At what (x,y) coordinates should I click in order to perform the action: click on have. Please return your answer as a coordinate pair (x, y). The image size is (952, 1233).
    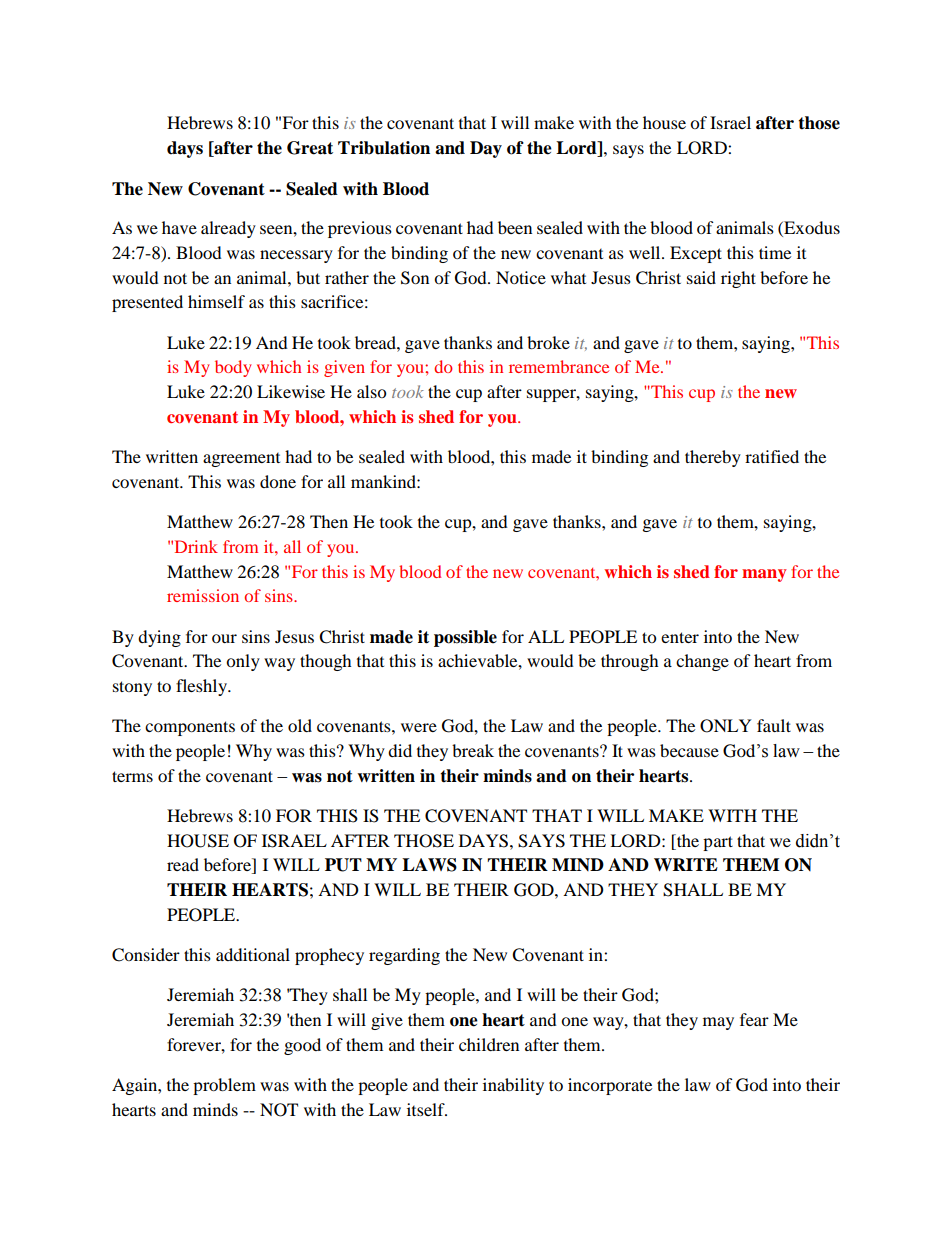
    Looking at the image, I should click on (179, 227).
